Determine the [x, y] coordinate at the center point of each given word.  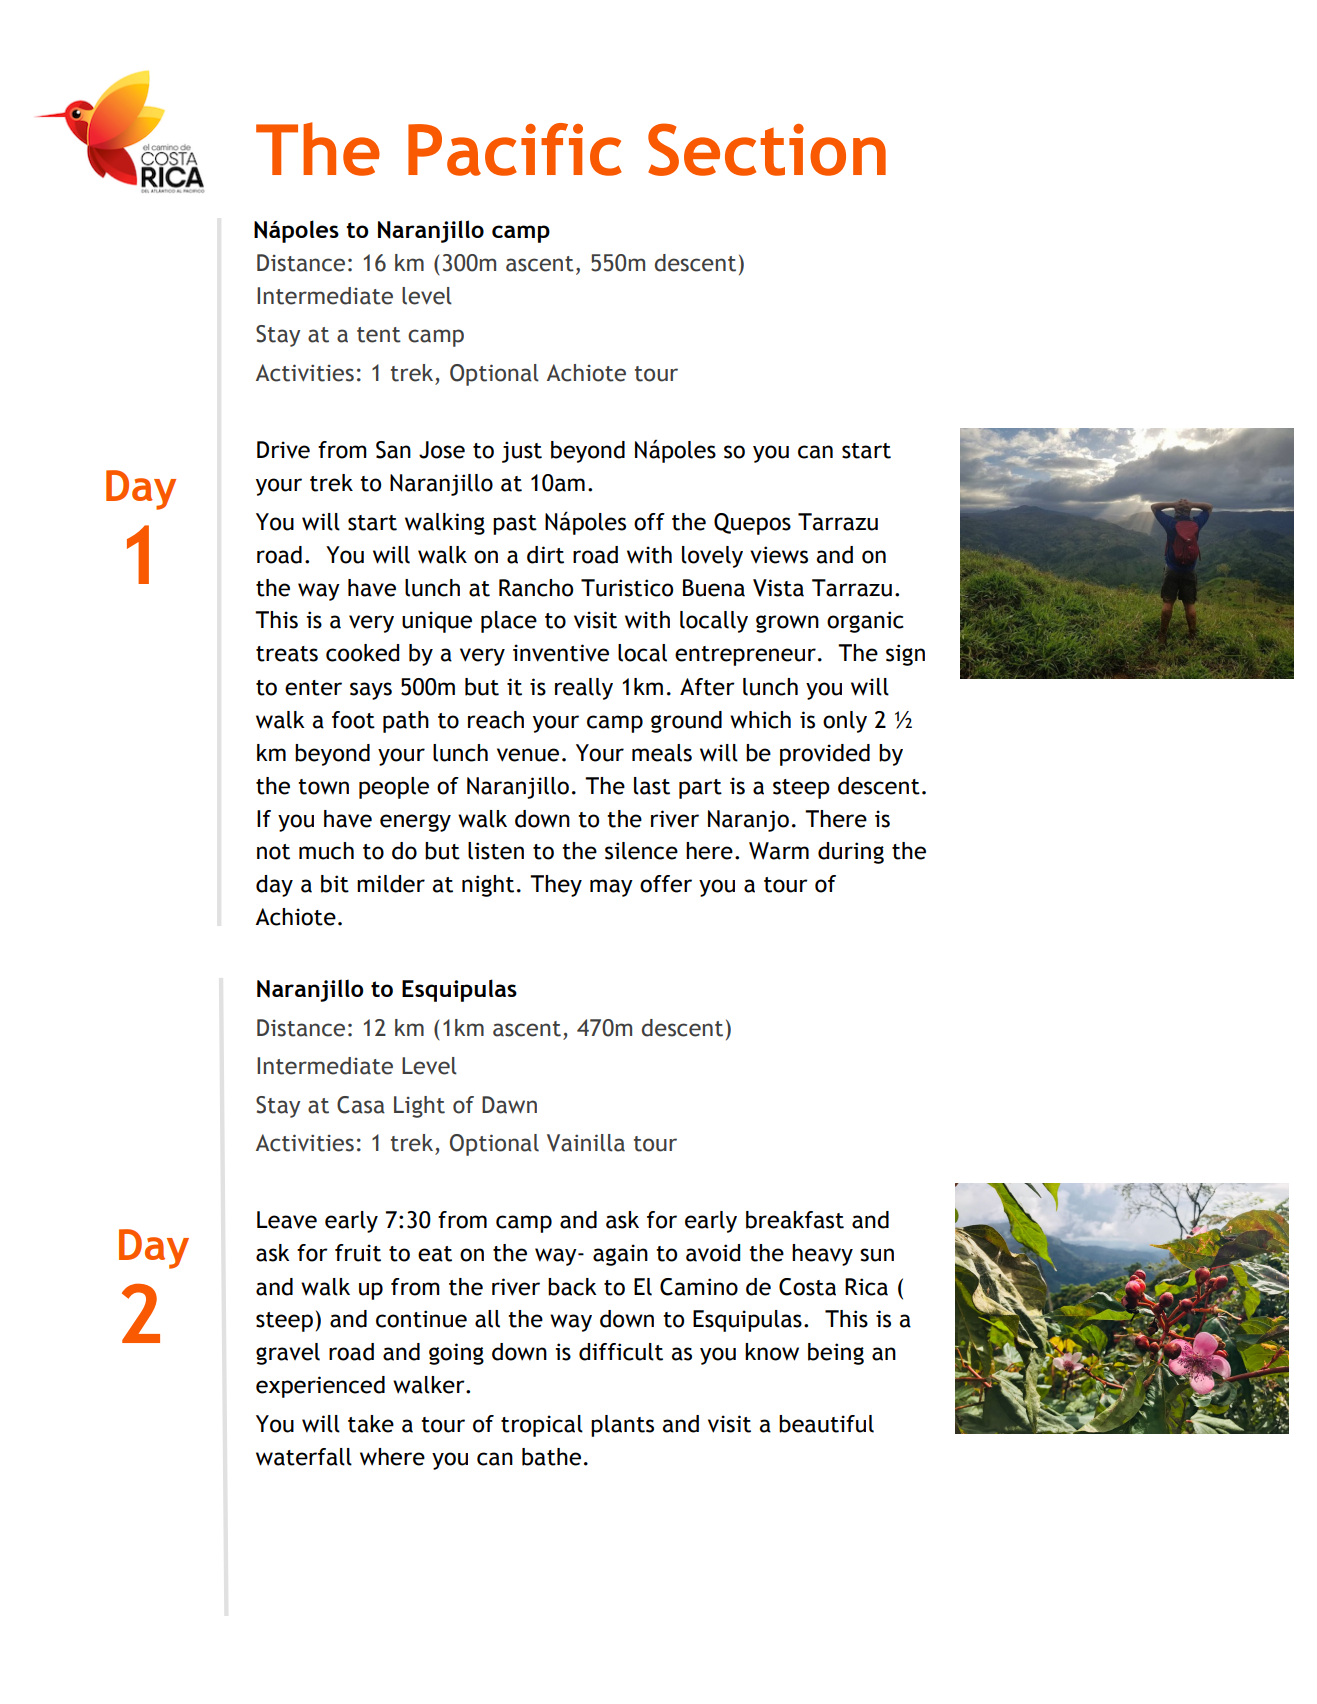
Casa [361, 1105]
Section [767, 149]
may [611, 888]
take [371, 1424]
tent [379, 335]
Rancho [536, 588]
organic [865, 622]
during [851, 853]
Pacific [515, 149]
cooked [362, 653]
